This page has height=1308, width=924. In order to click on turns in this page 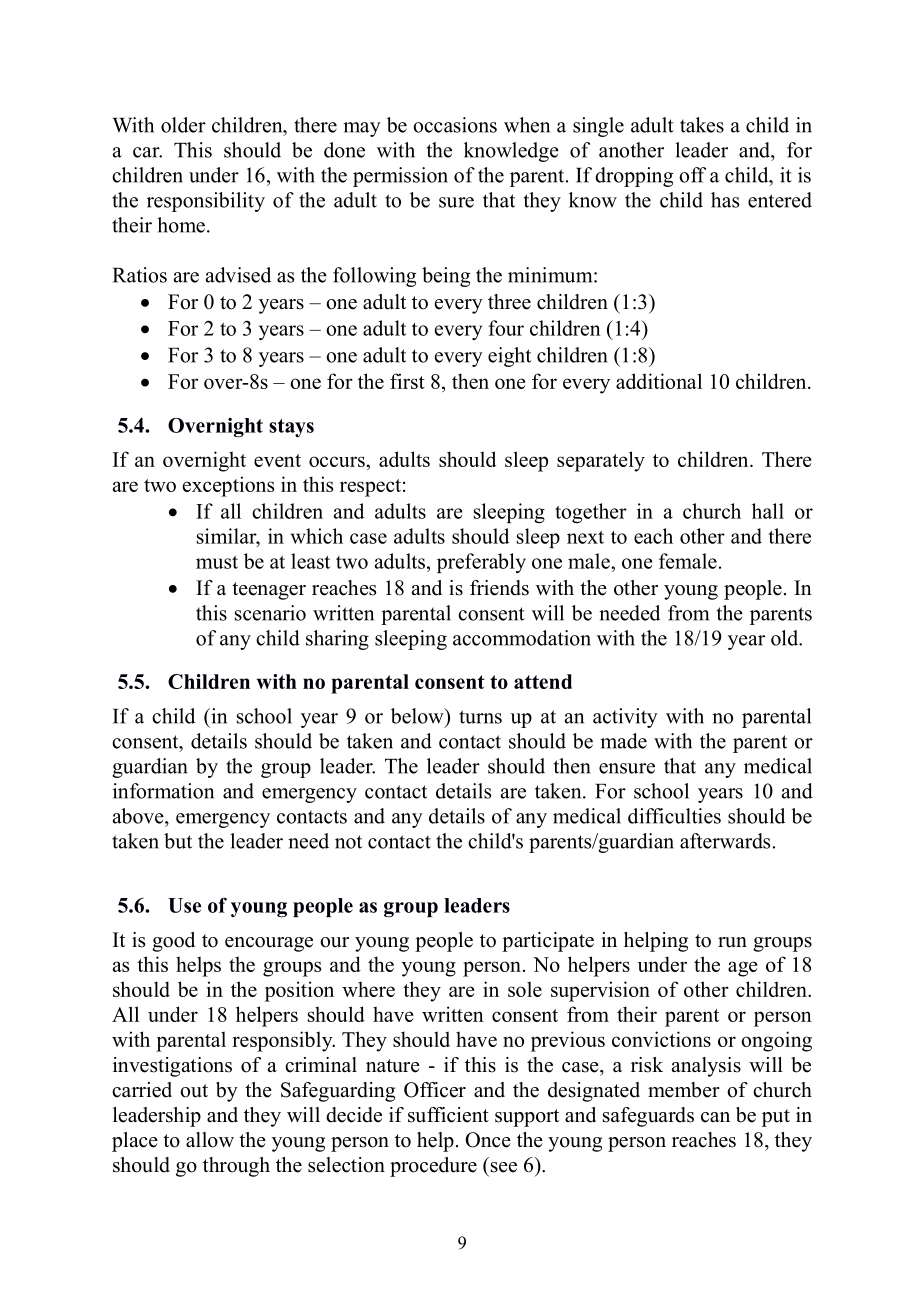, I will do `click(480, 717)`.
